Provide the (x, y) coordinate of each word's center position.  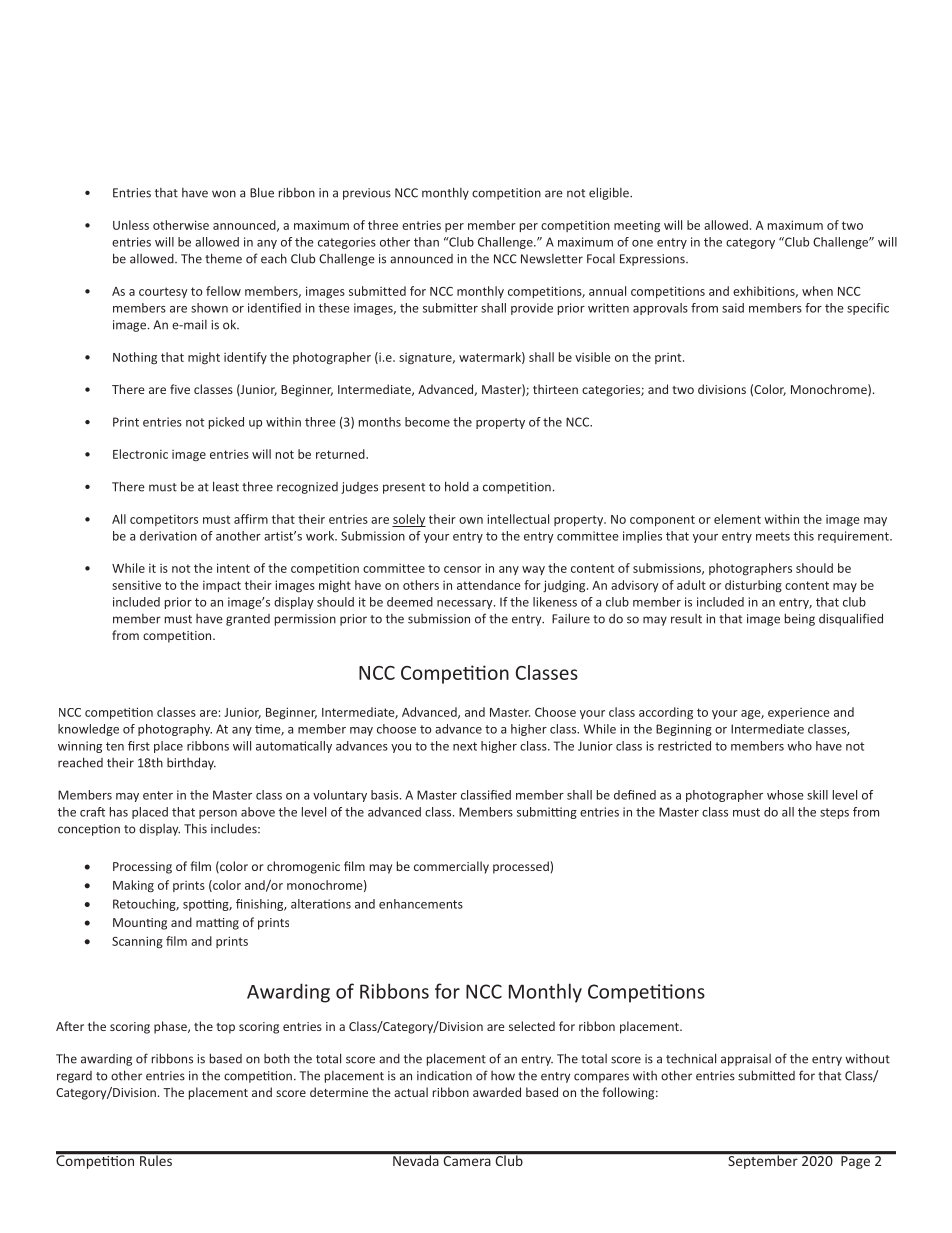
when (817, 291)
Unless (131, 225)
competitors (164, 520)
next (465, 746)
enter (158, 795)
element (737, 519)
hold (457, 486)
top (225, 1028)
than (426, 242)
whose (785, 795)
